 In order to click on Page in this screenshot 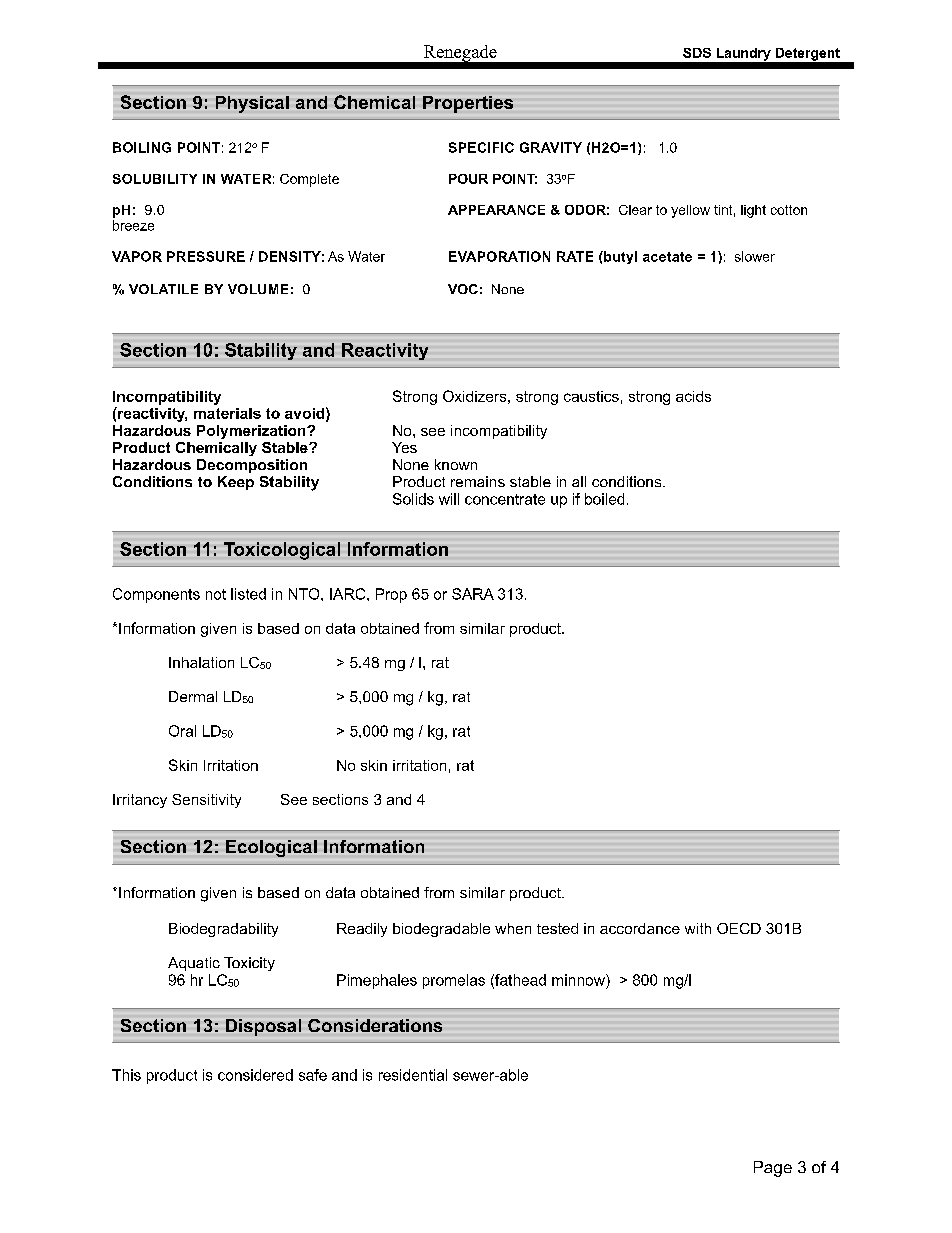, I will do `click(773, 1169)`.
